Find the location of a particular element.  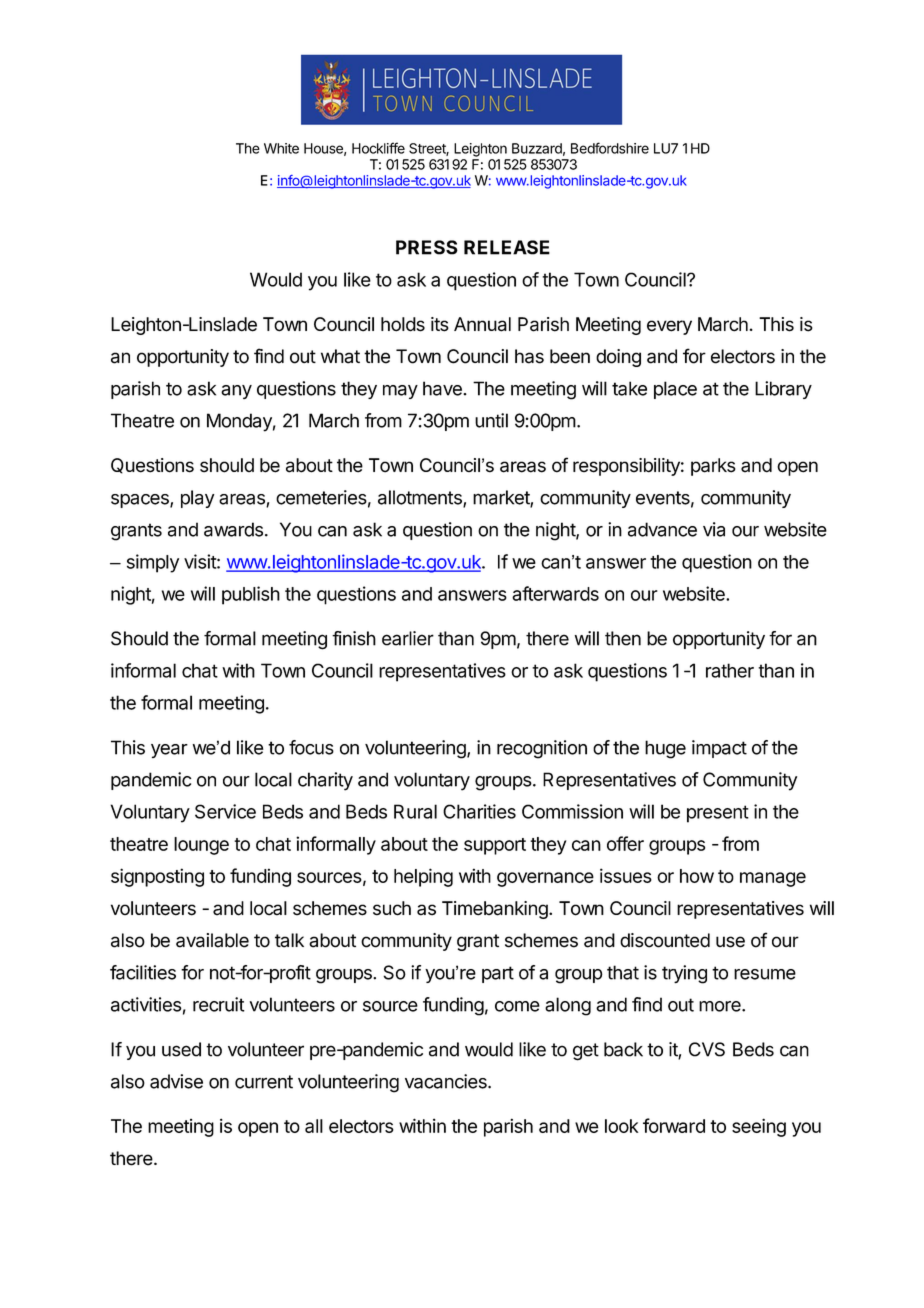

publish is located at coordinates (251, 595).
